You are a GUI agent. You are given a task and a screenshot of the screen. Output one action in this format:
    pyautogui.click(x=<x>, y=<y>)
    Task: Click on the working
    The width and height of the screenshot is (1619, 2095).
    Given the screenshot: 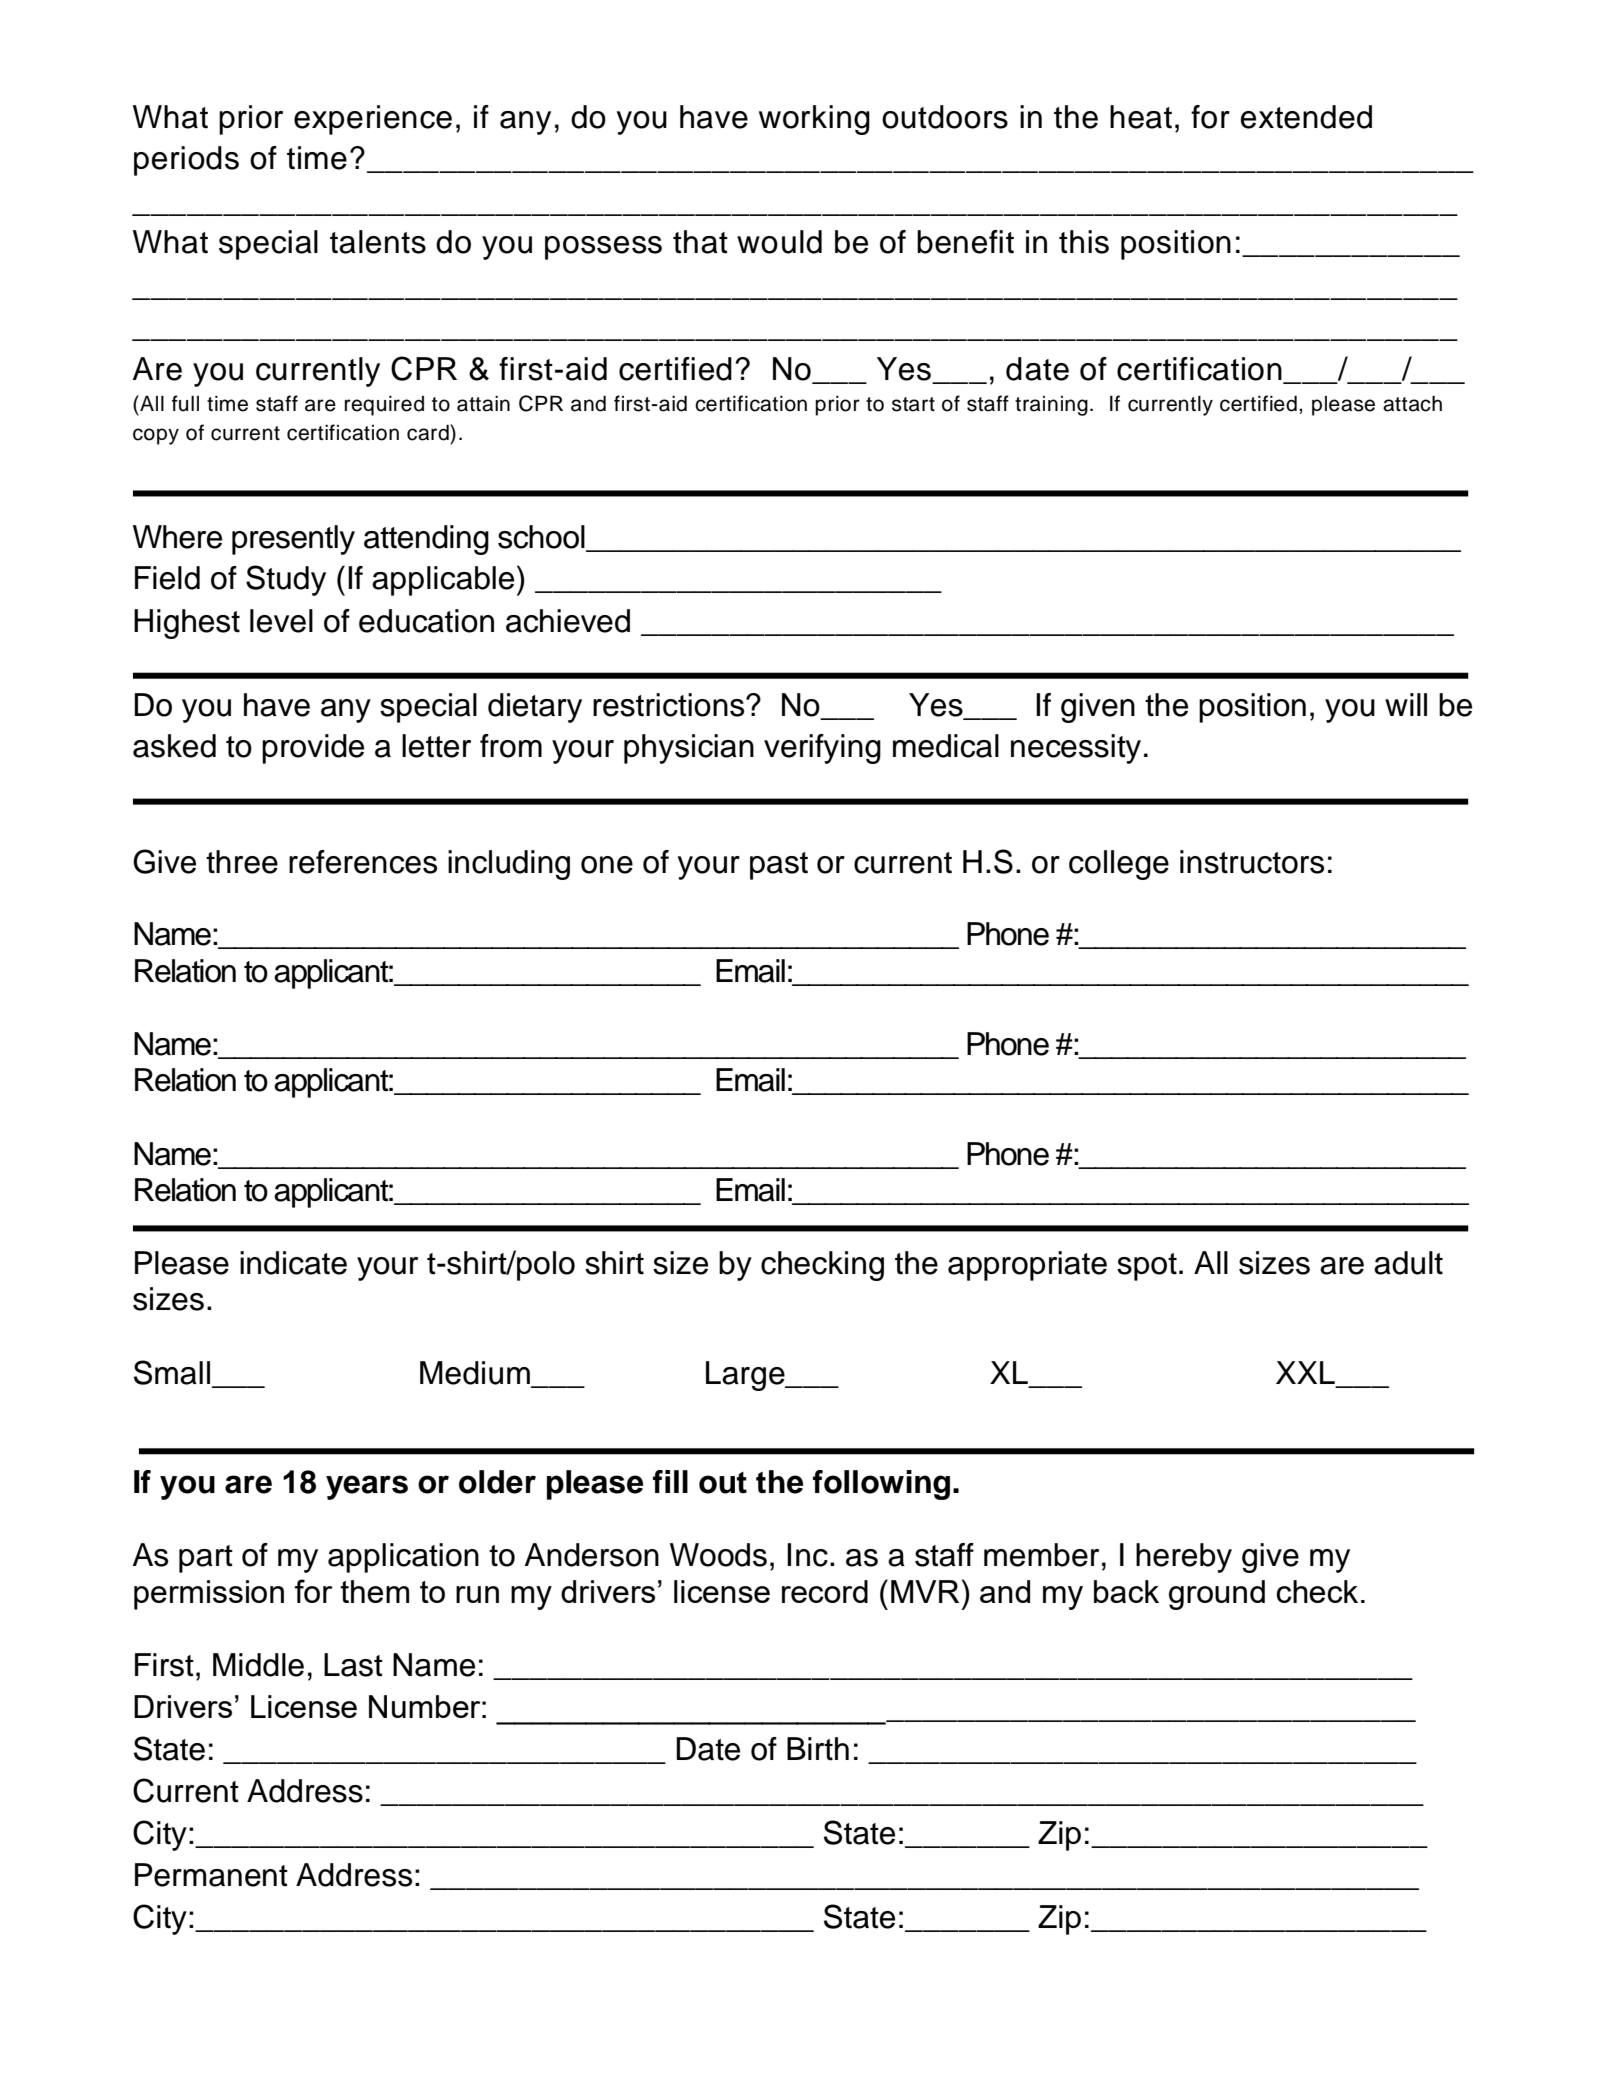 What is the action you would take?
    pyautogui.click(x=814, y=120)
